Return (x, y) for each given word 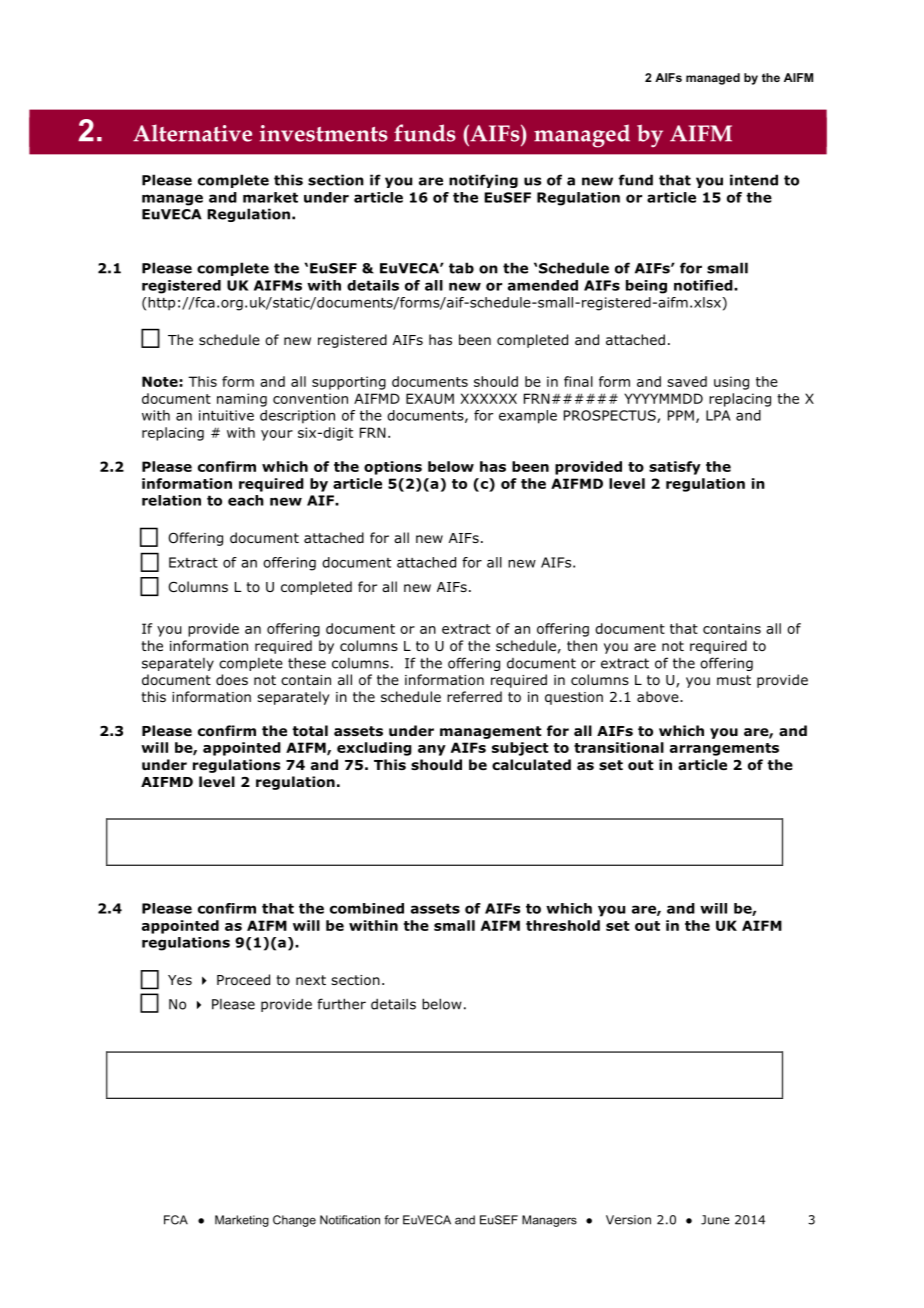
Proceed (243, 979)
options (393, 468)
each (246, 500)
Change (294, 1221)
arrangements (724, 749)
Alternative (192, 133)
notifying (483, 181)
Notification (350, 1220)
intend (754, 180)
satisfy (675, 468)
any (432, 750)
